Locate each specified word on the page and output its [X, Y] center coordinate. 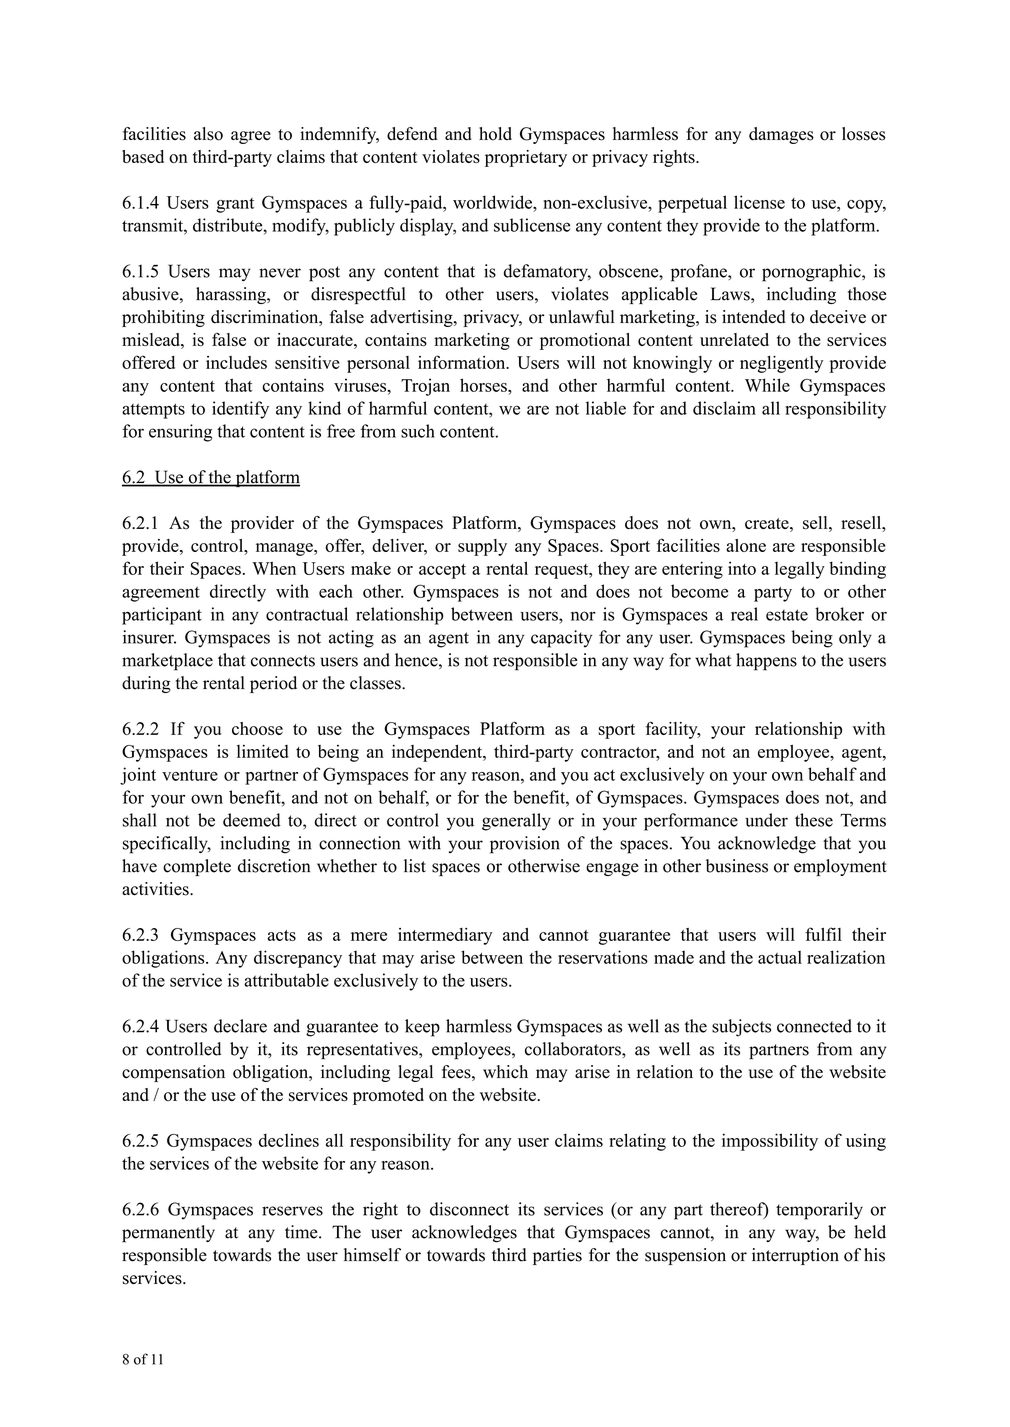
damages [781, 135]
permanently [168, 1234]
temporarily [819, 1211]
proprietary [526, 158]
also [208, 134]
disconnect [469, 1209]
